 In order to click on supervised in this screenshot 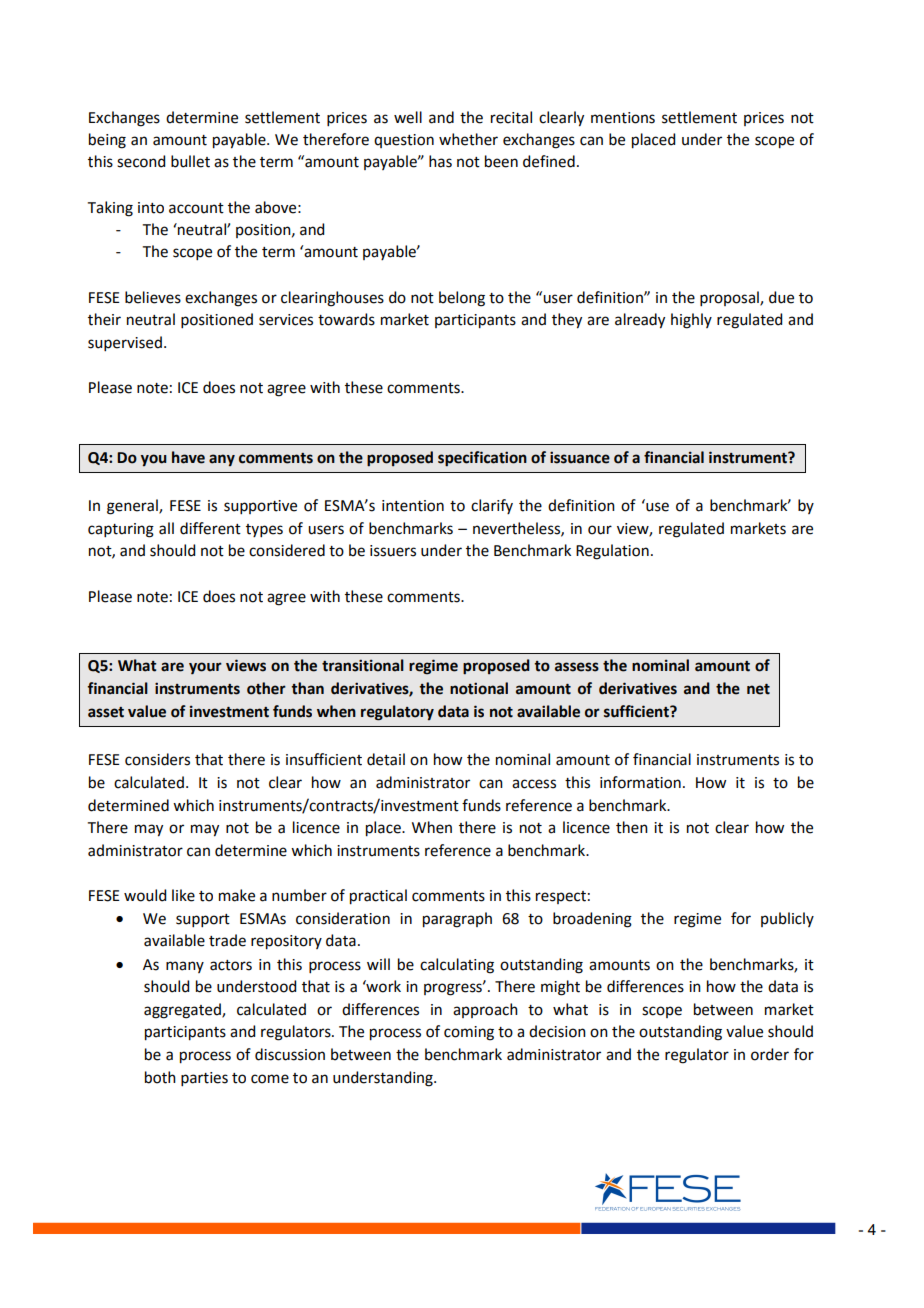, I will do `click(125, 343)`.
